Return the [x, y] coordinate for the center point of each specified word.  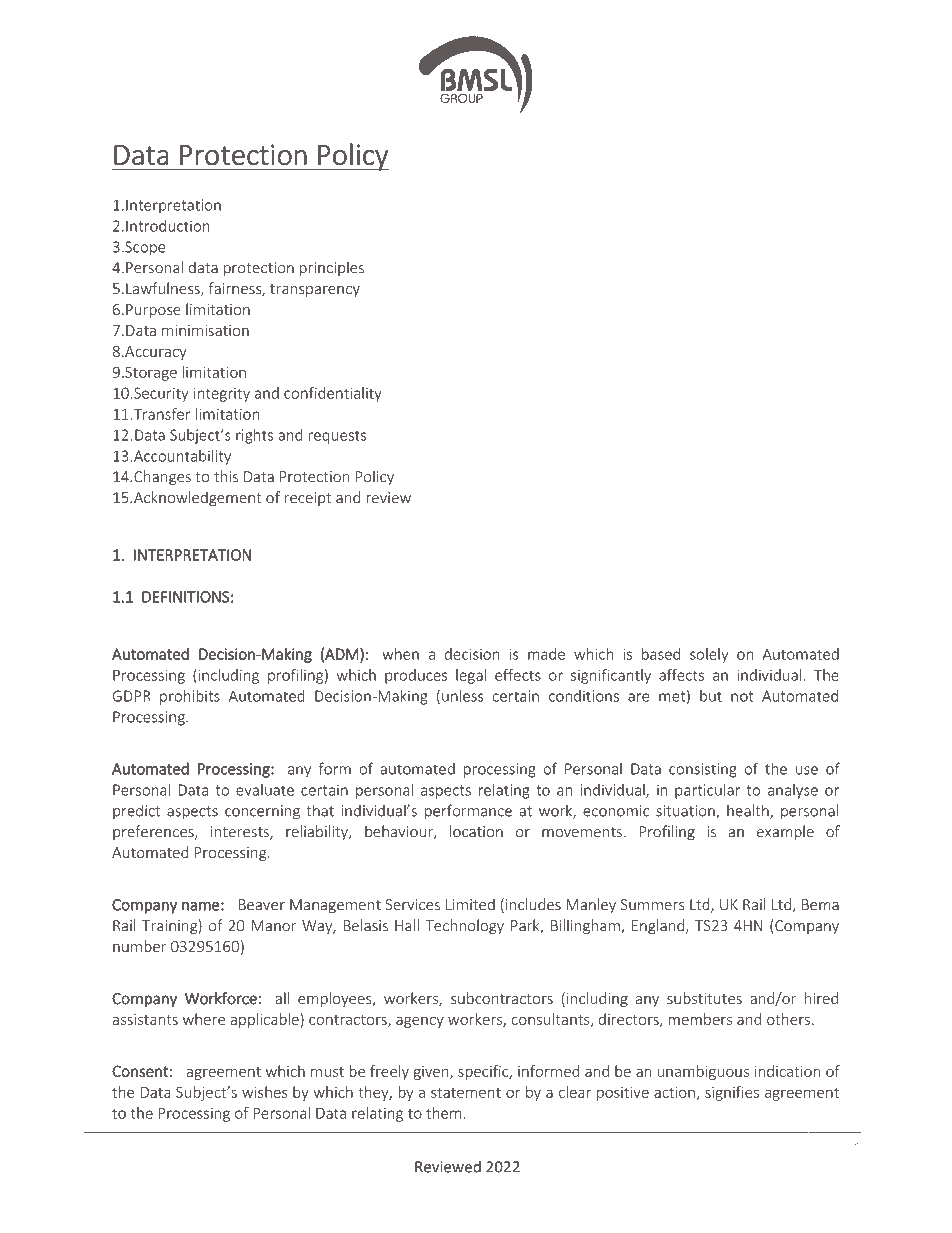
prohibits [190, 697]
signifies [732, 1093]
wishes [265, 1092]
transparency [315, 290]
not [742, 696]
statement [466, 1093]
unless [463, 696]
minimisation [205, 330]
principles [332, 268]
